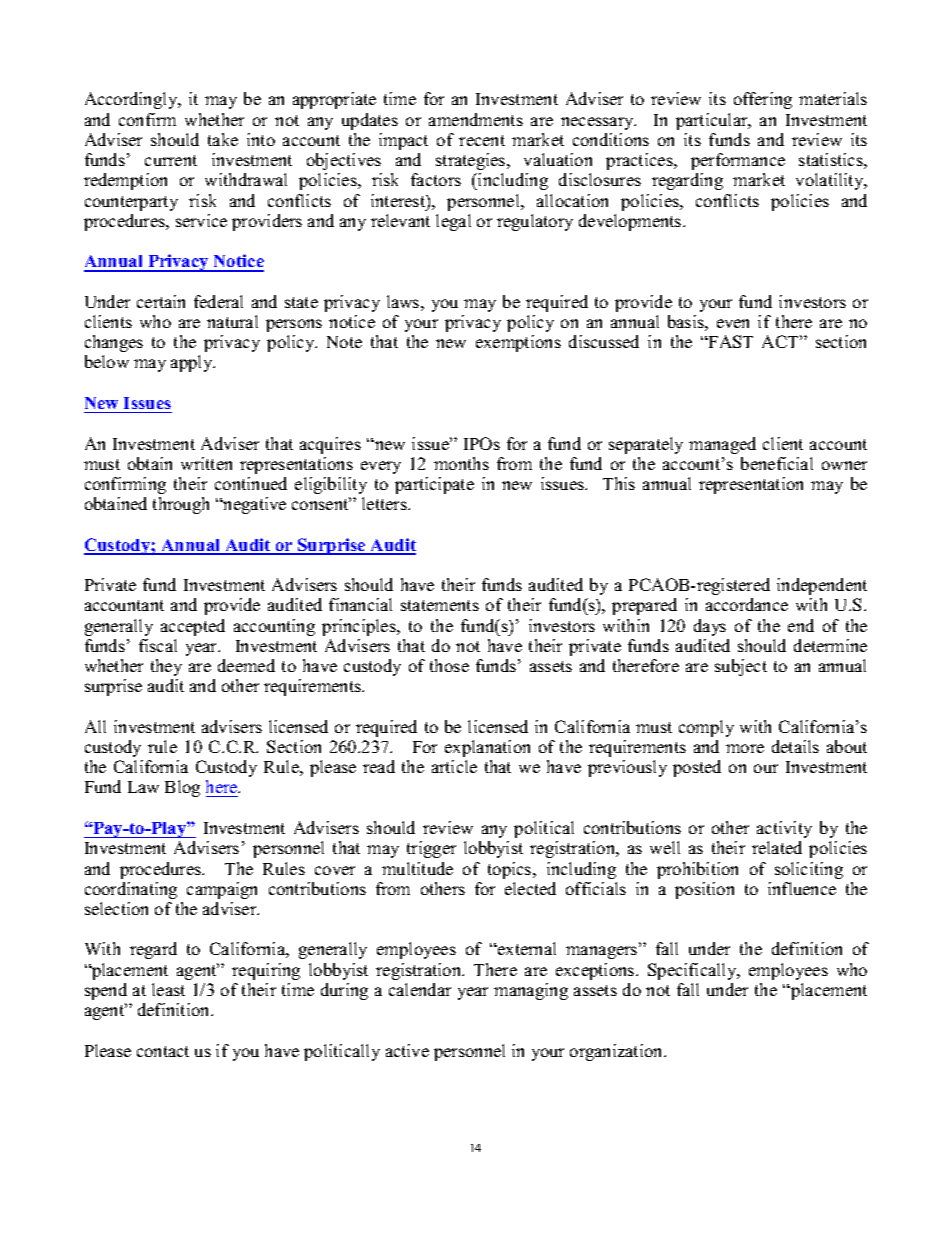  Describe the element at coordinates (747, 604) in the screenshot. I see `accordance` at that location.
